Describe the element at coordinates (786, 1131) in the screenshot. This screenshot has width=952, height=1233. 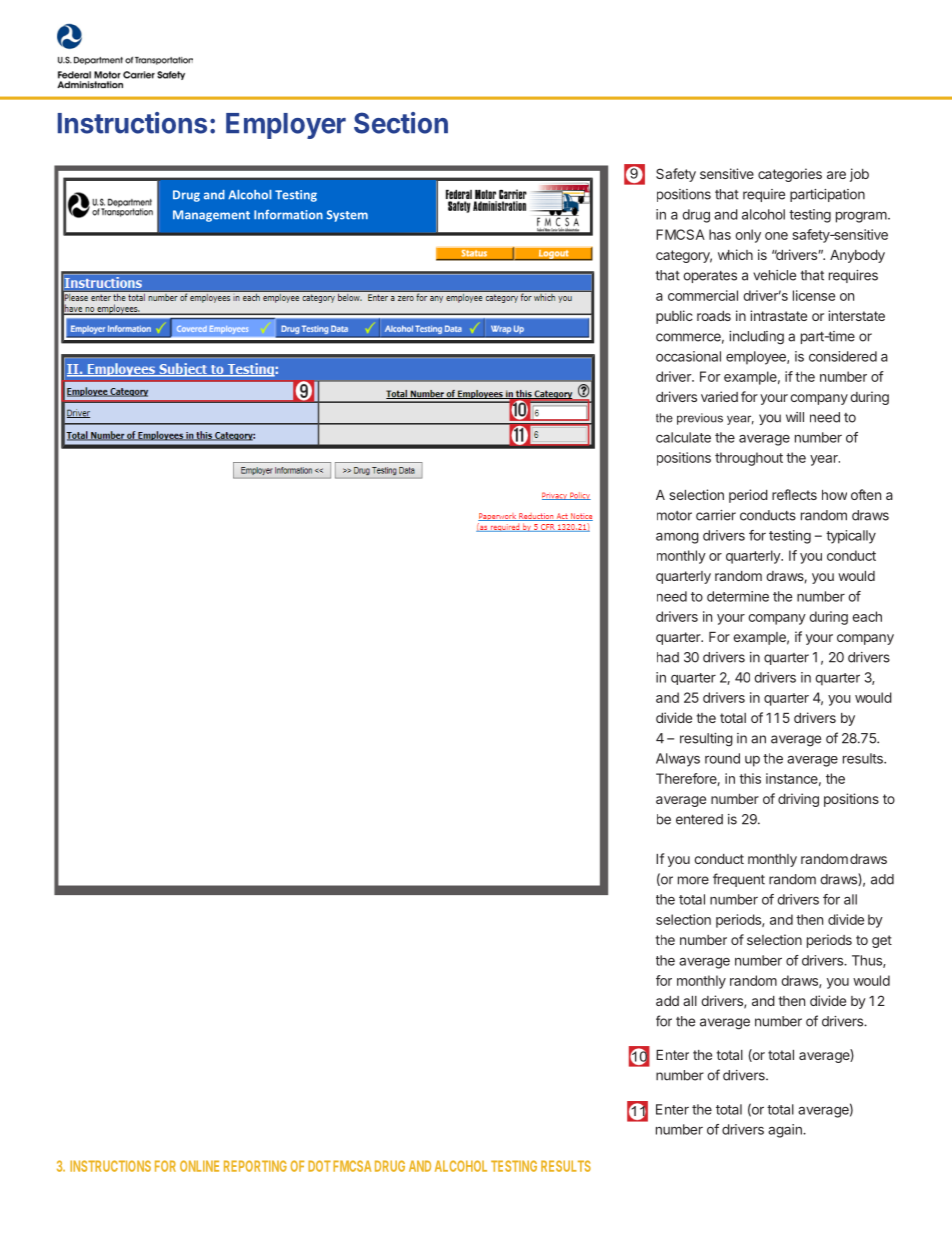
I see `again` at that location.
